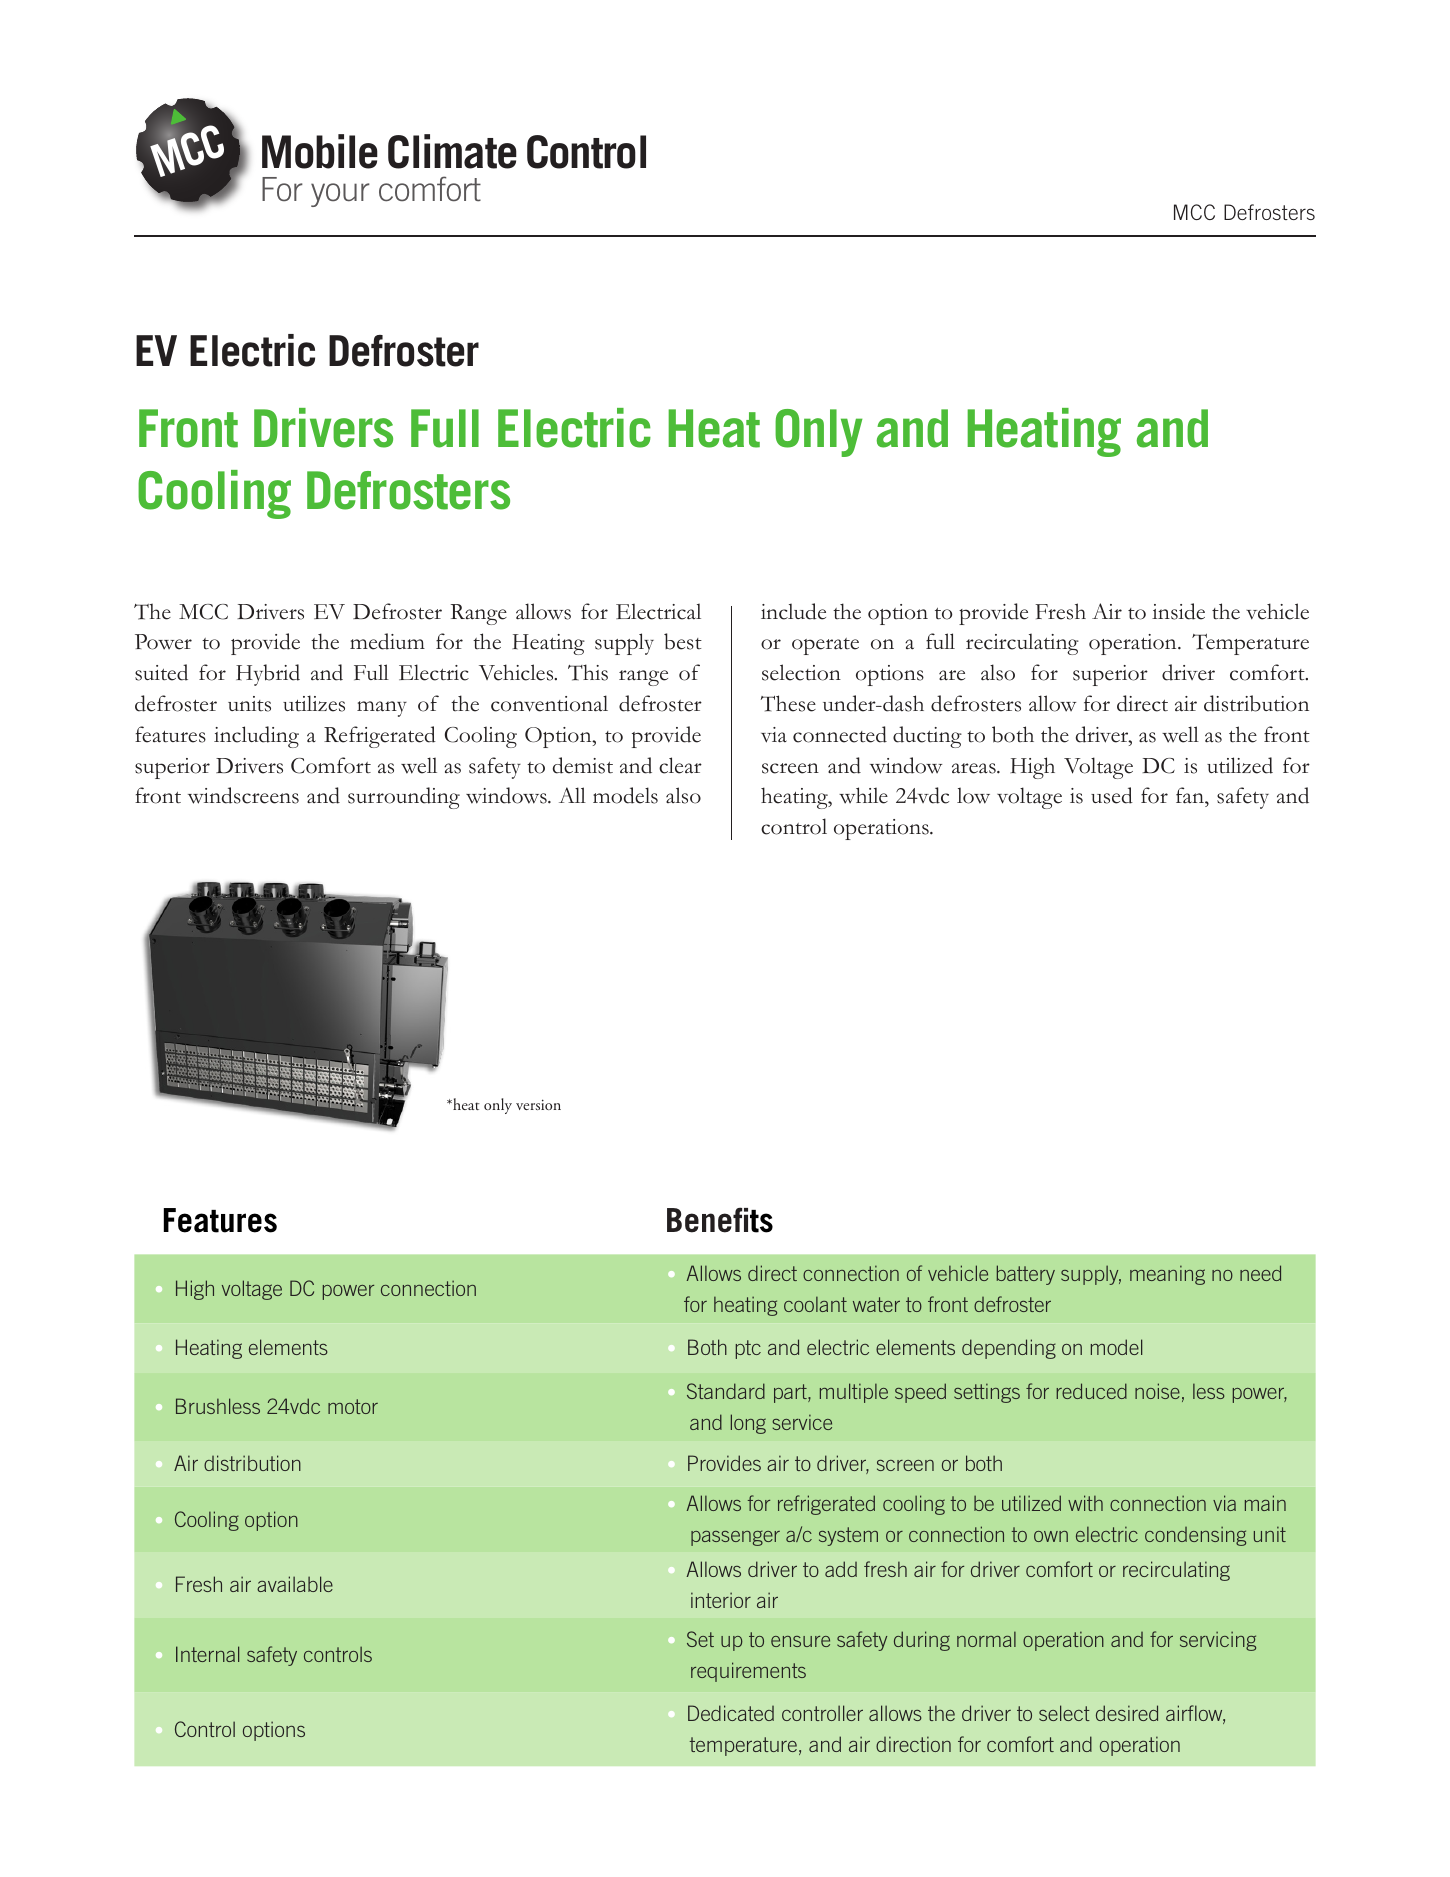 The image size is (1450, 1877). I want to click on desired, so click(1127, 1713).
